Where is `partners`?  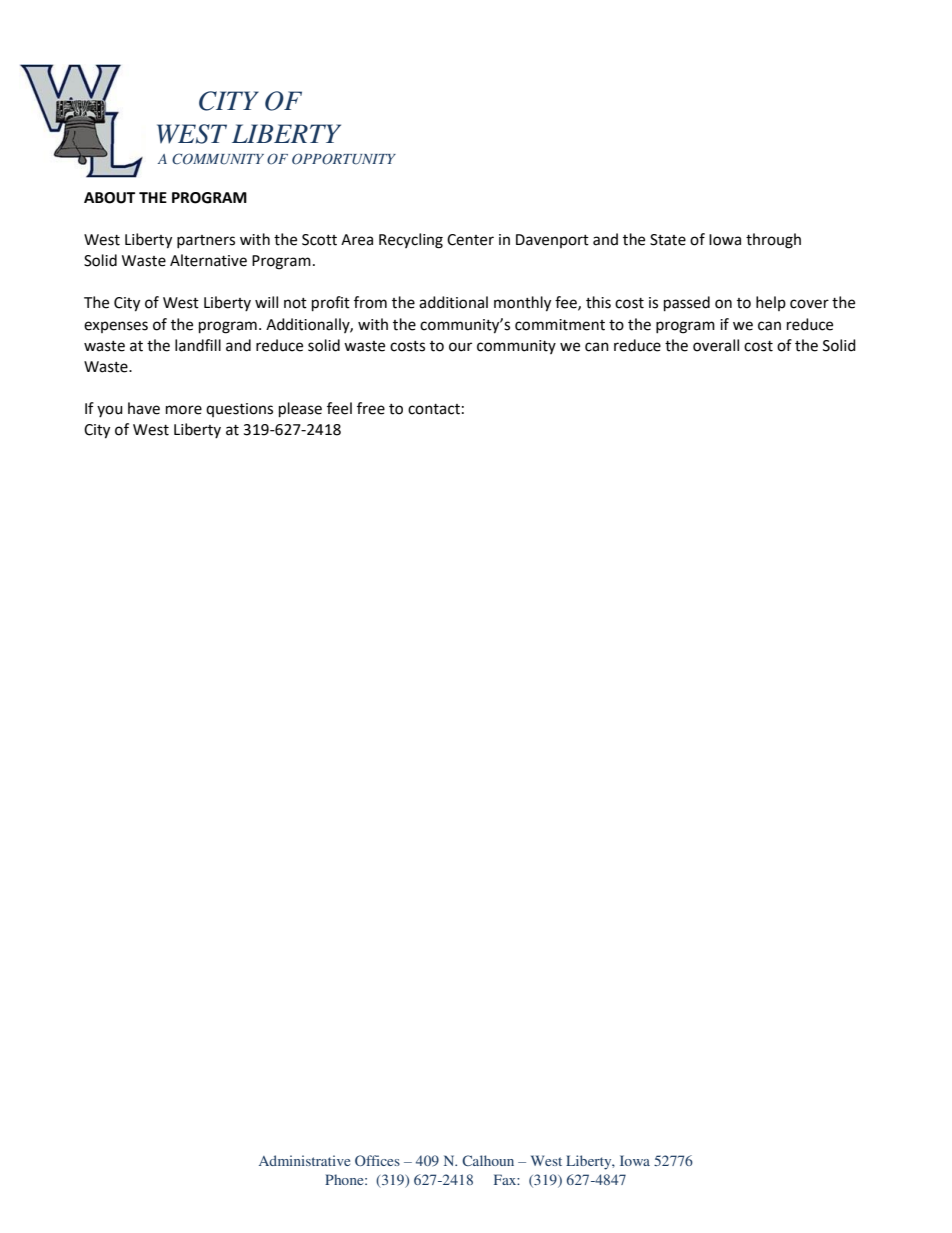 partners is located at coordinates (206, 241).
